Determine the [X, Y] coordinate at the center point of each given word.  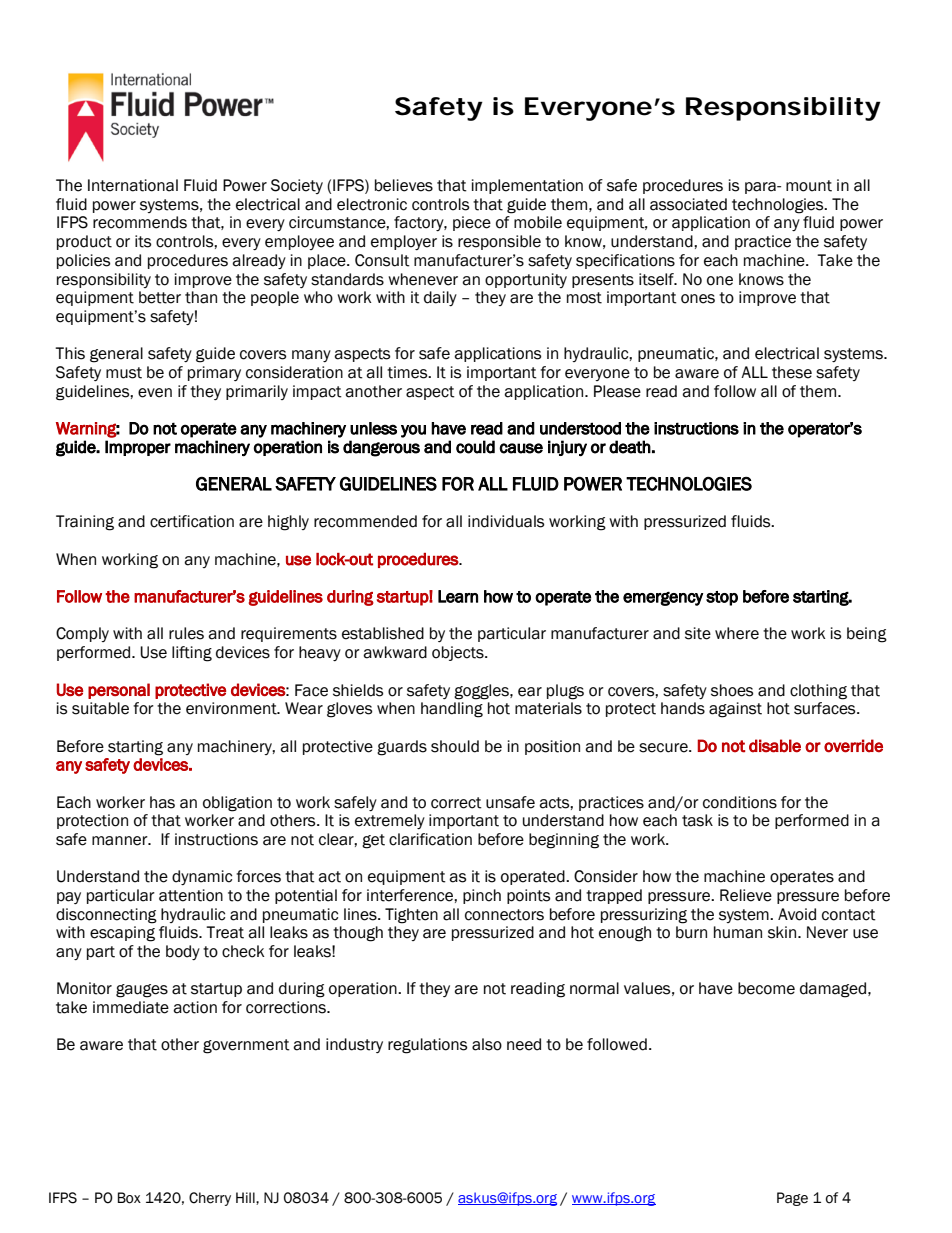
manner [121, 841]
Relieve [746, 895]
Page [792, 1199]
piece [472, 223]
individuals [506, 521]
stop [722, 598]
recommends [140, 222]
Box [129, 1198]
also [487, 1044]
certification [192, 521]
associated [688, 204]
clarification [430, 839]
